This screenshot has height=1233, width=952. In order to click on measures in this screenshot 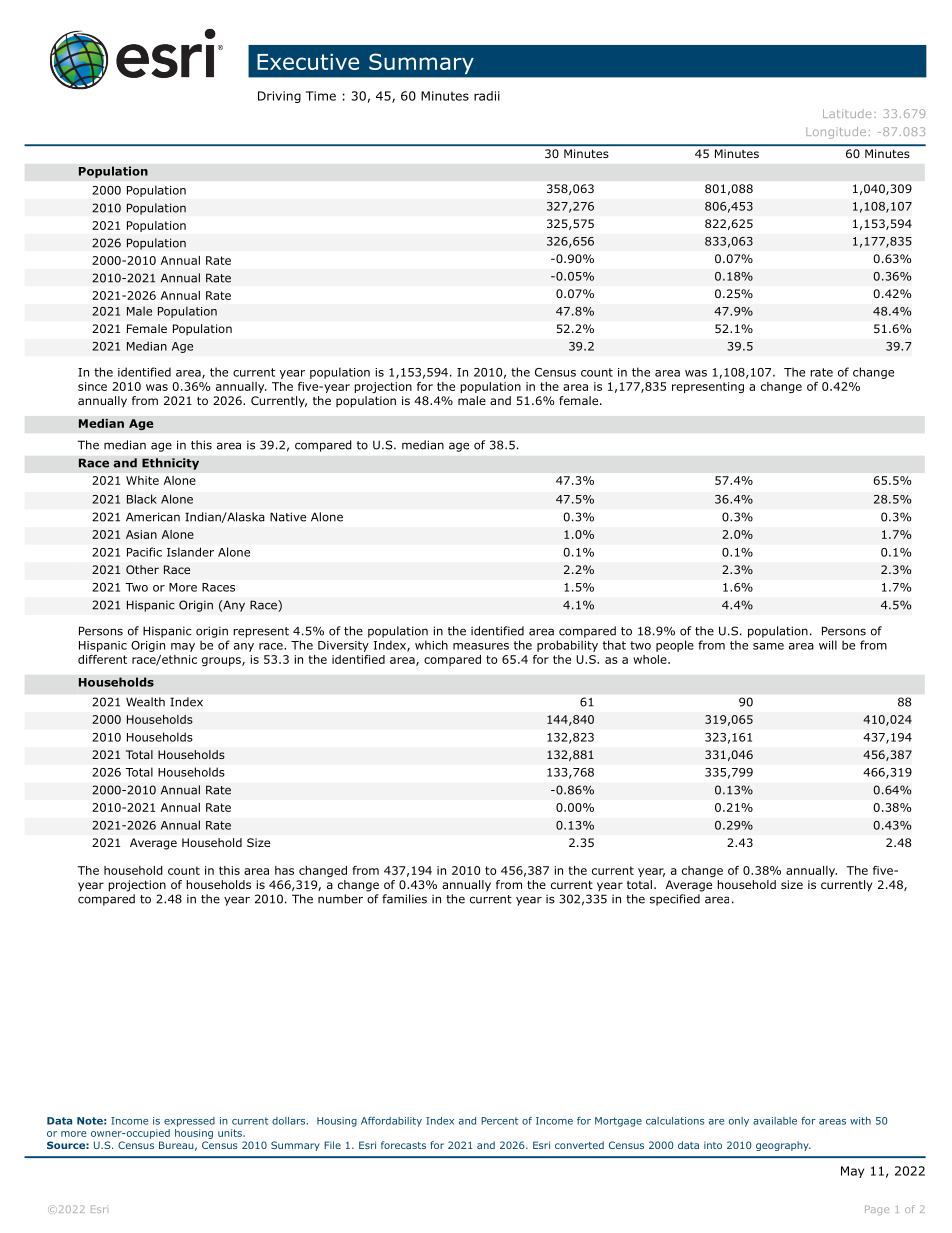, I will do `click(481, 646)`.
